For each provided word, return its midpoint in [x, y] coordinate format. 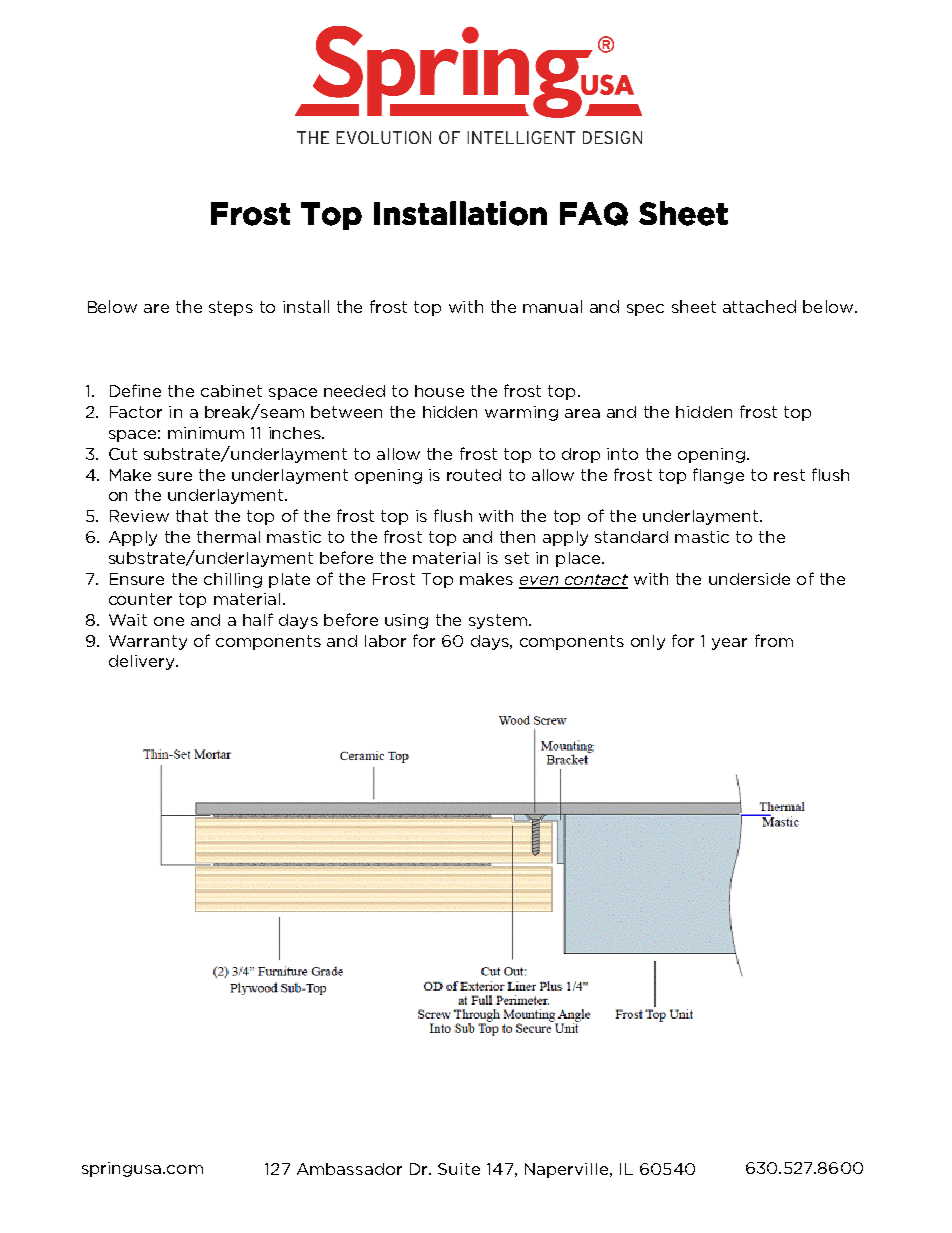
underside [749, 579]
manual [552, 306]
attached [759, 306]
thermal [228, 537]
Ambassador [349, 1169]
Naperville [566, 1170]
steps [231, 308]
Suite [459, 1169]
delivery [143, 662]
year [729, 644]
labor [385, 641]
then [517, 537]
